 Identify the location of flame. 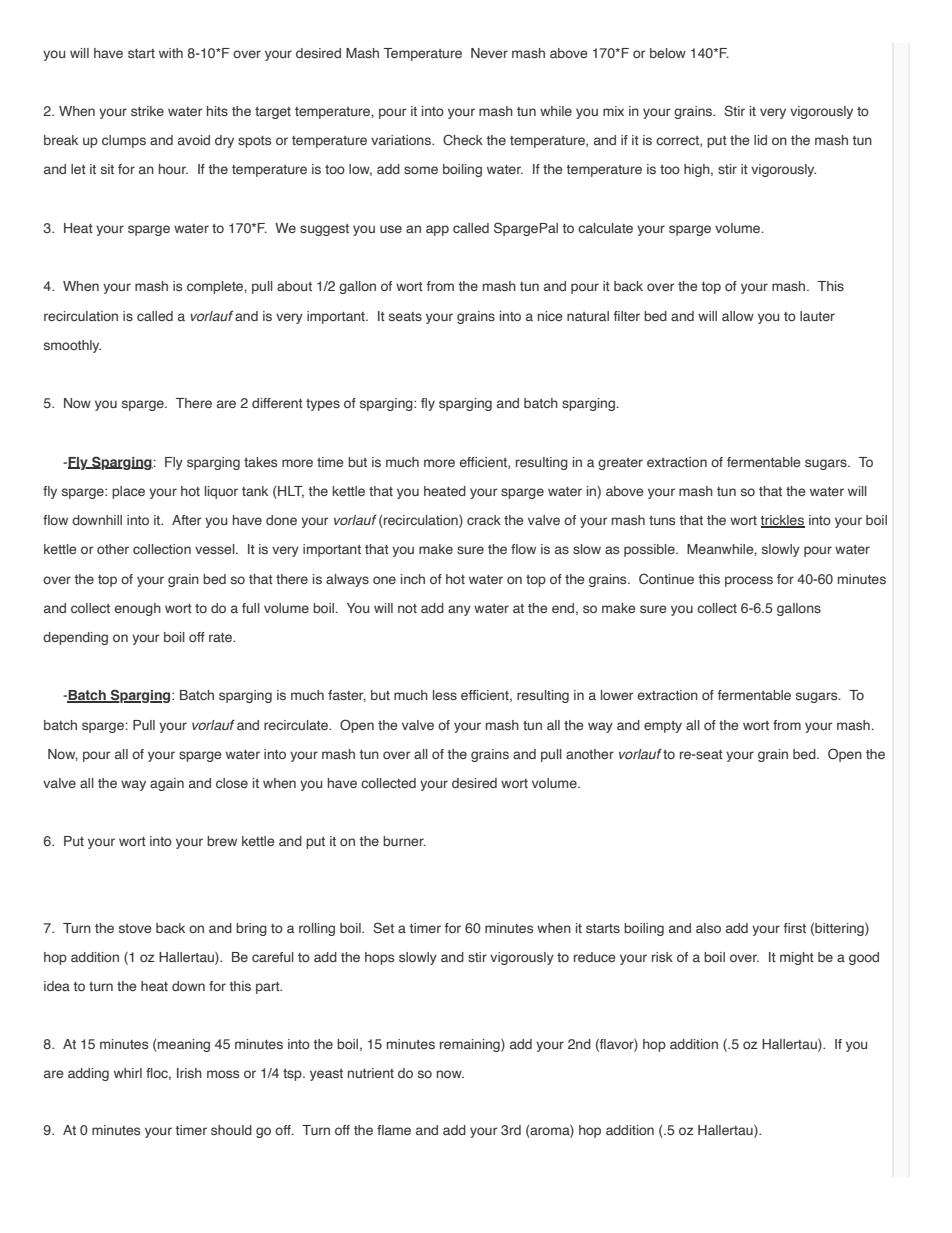
(394, 1130).
